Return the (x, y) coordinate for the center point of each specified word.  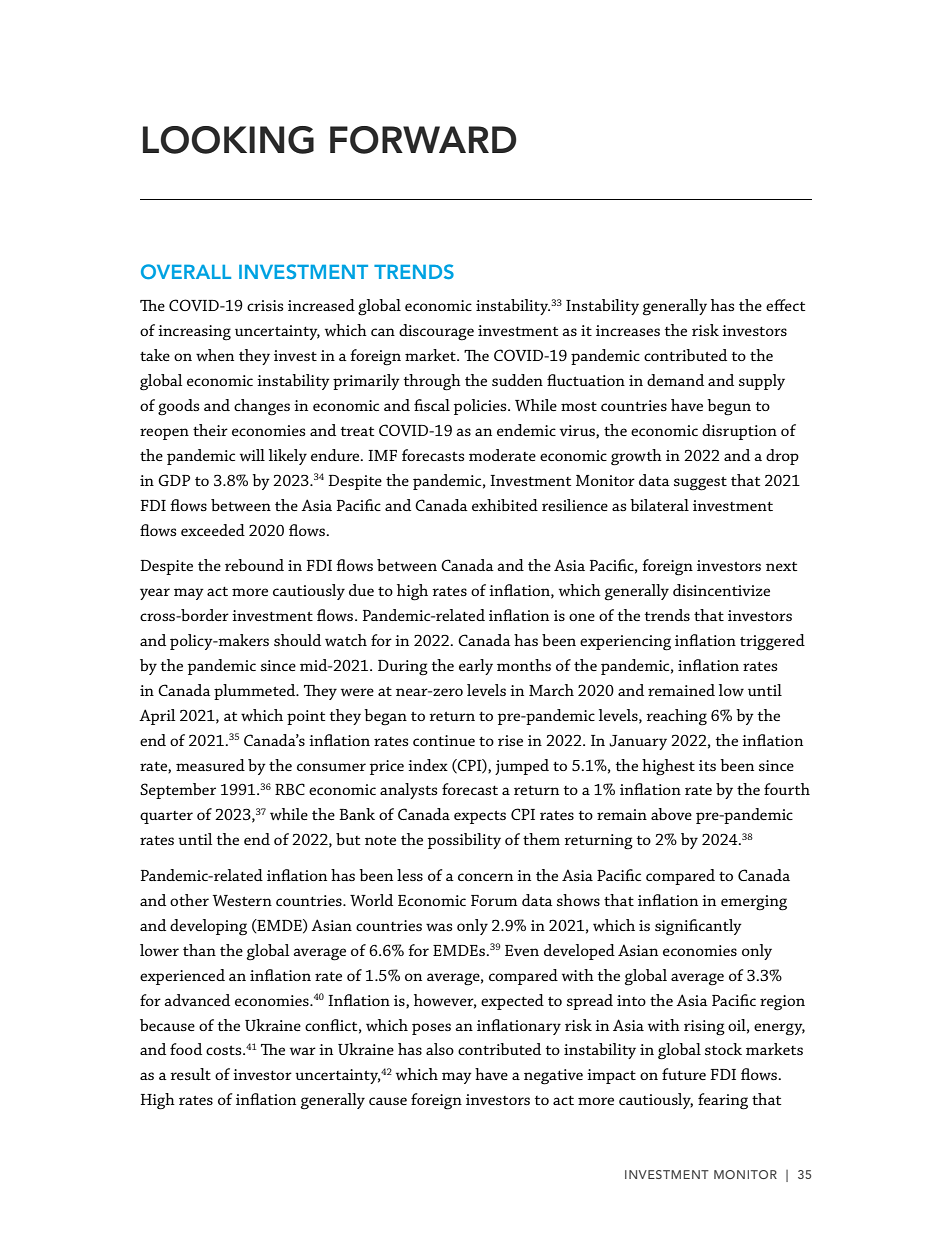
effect (785, 305)
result (190, 1074)
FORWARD (423, 140)
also (440, 1049)
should (297, 640)
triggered (772, 642)
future (684, 1074)
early (476, 667)
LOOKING (228, 140)
